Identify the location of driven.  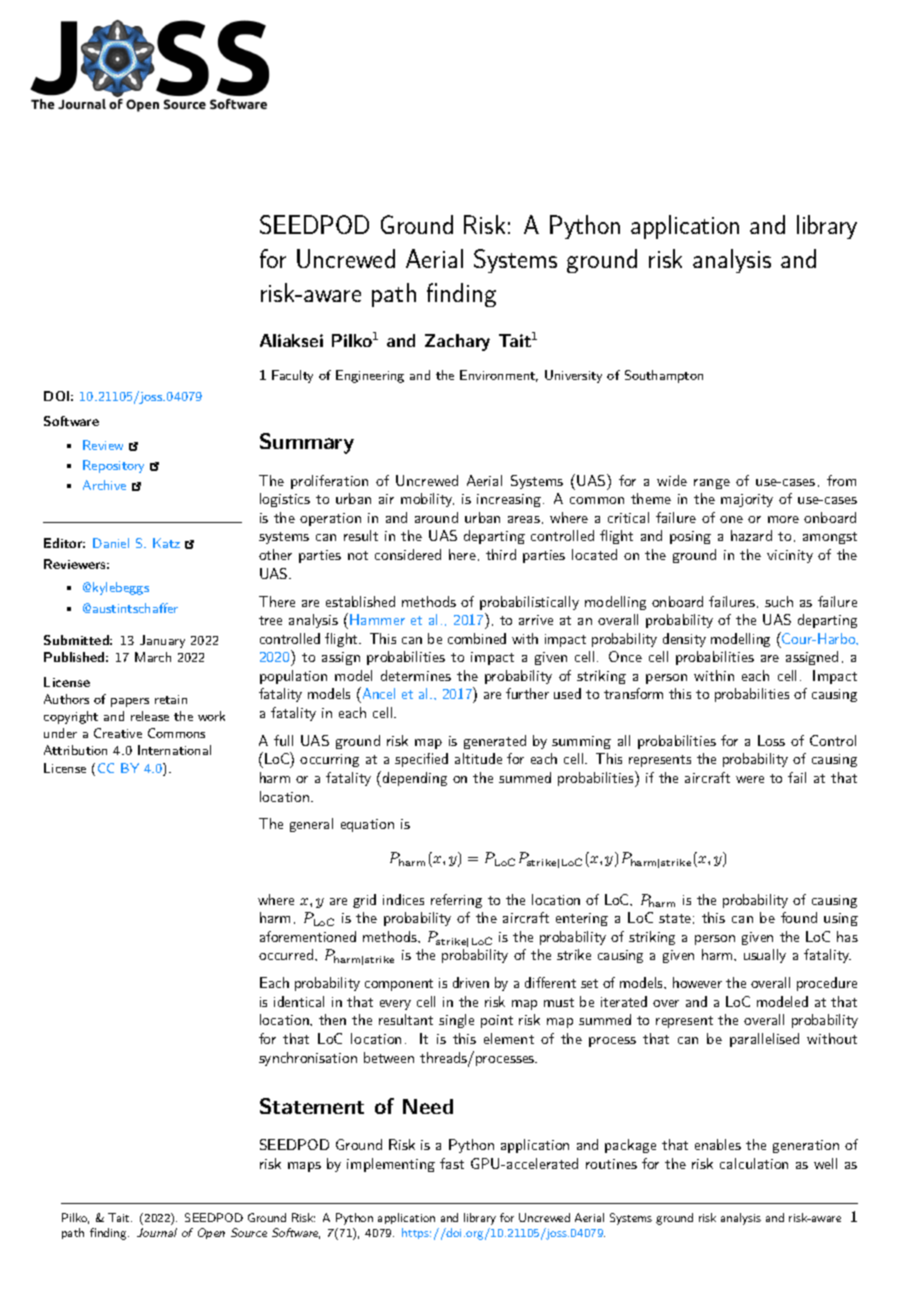
(471, 982).
